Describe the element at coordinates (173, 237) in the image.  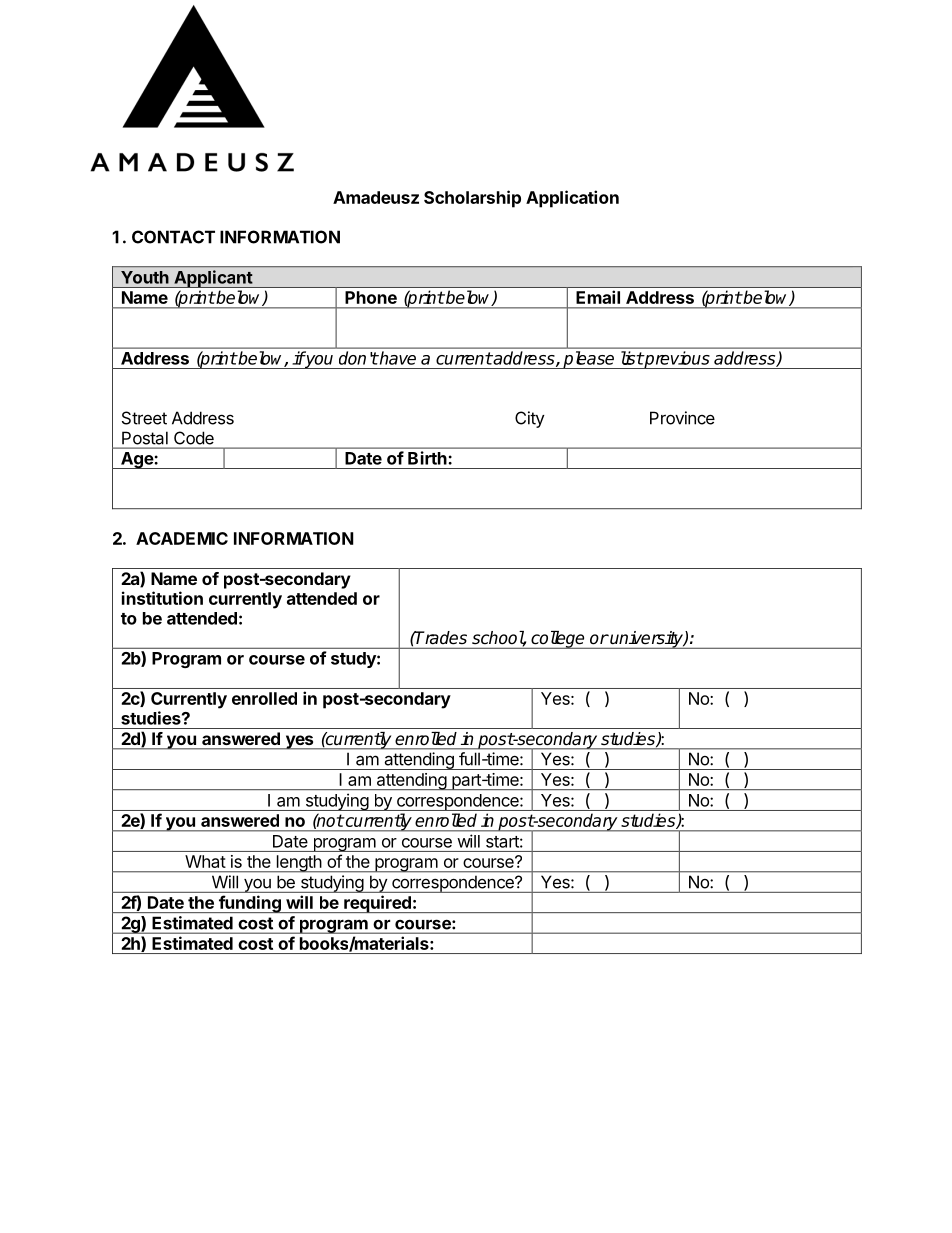
I see `CONTACT` at that location.
